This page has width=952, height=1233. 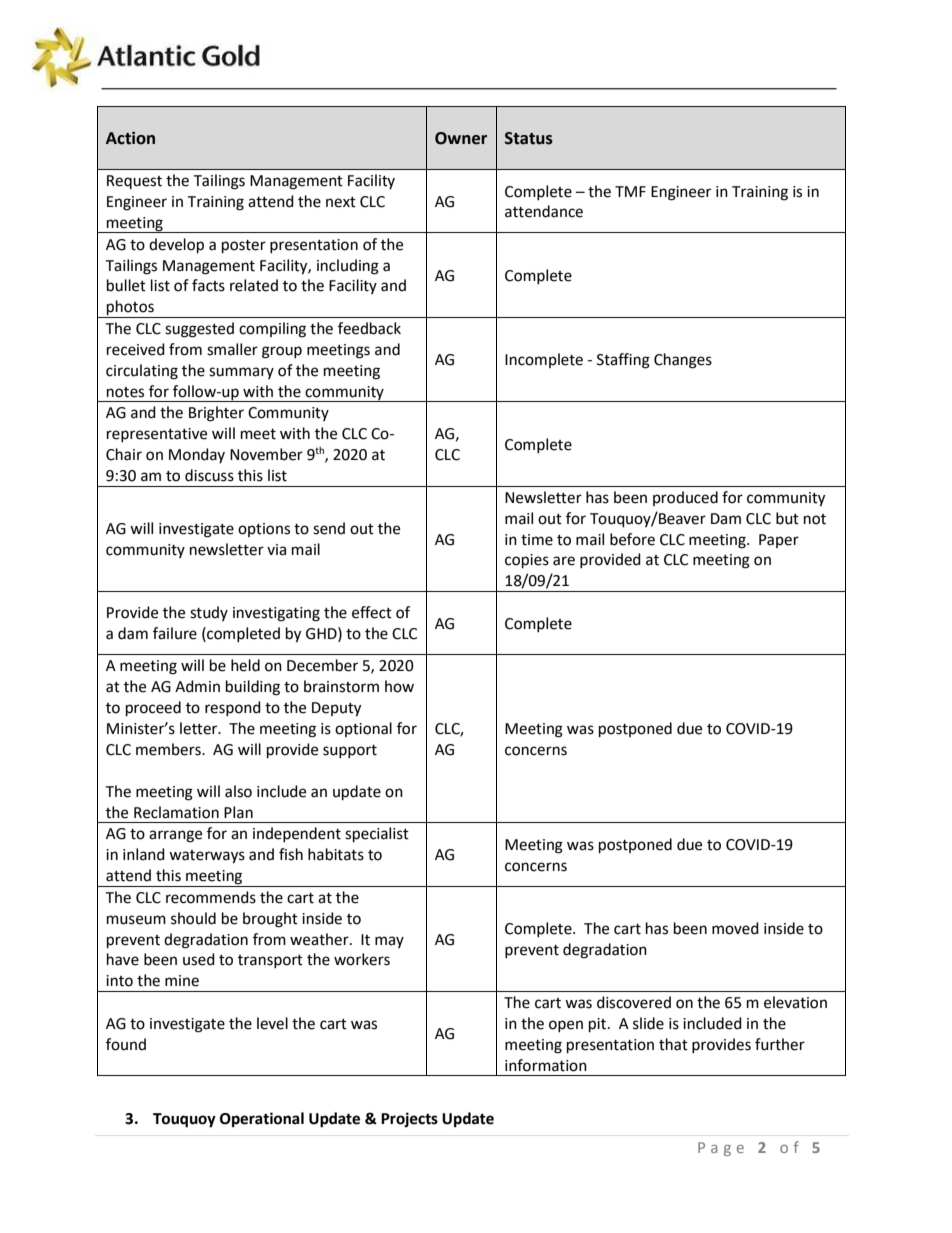 I want to click on how, so click(x=399, y=686).
